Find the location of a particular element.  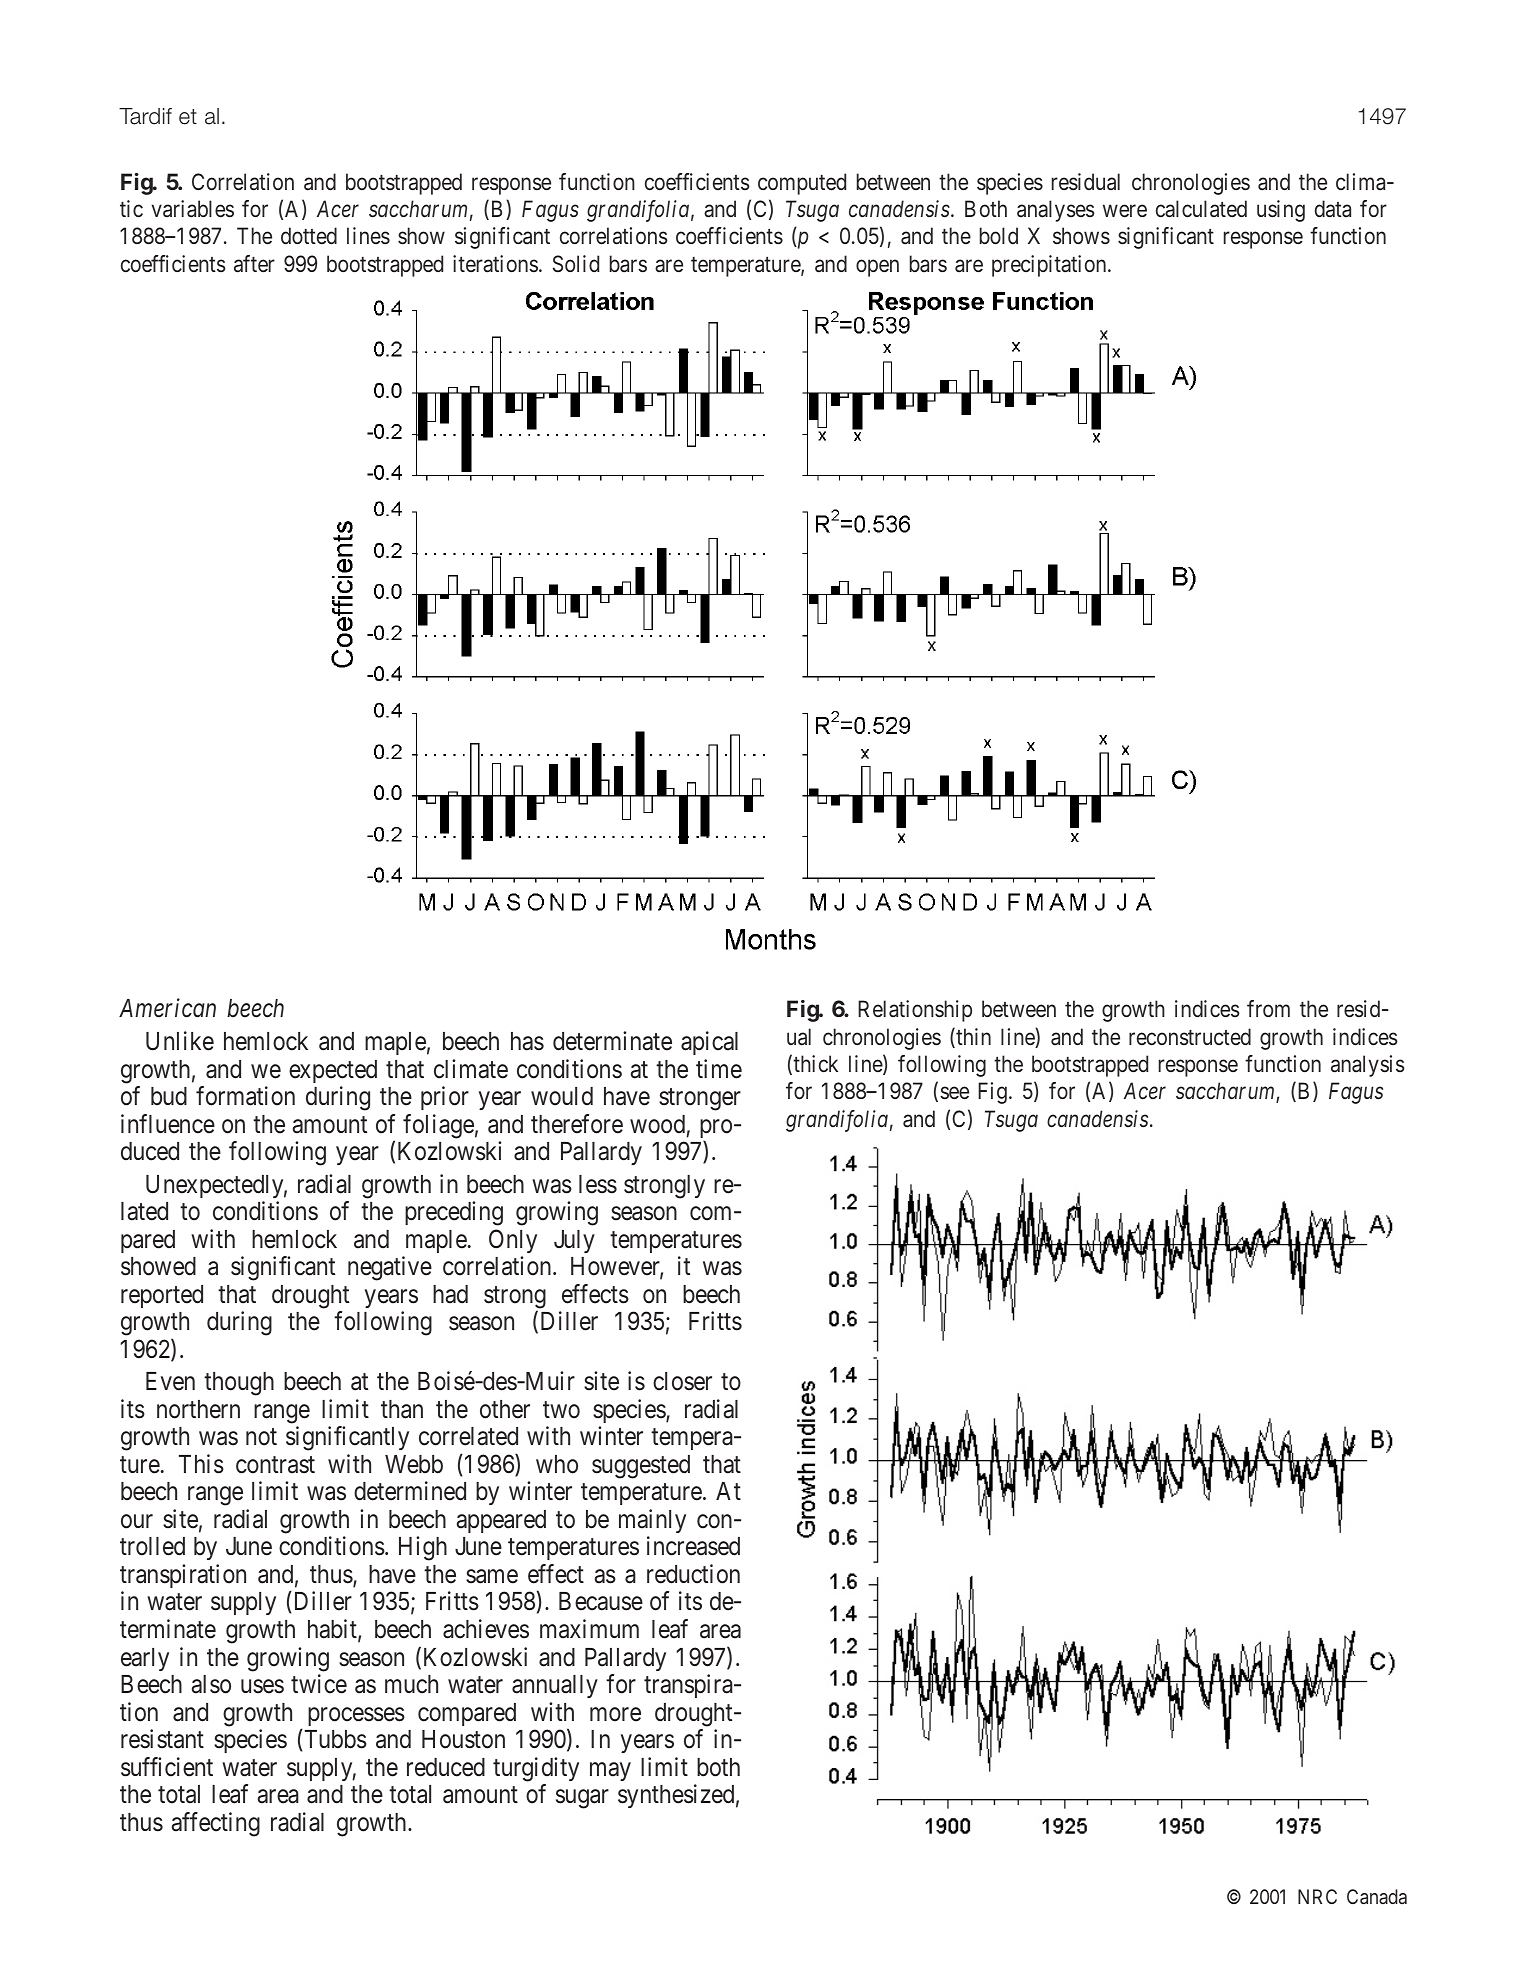

NRC is located at coordinates (1317, 1896).
